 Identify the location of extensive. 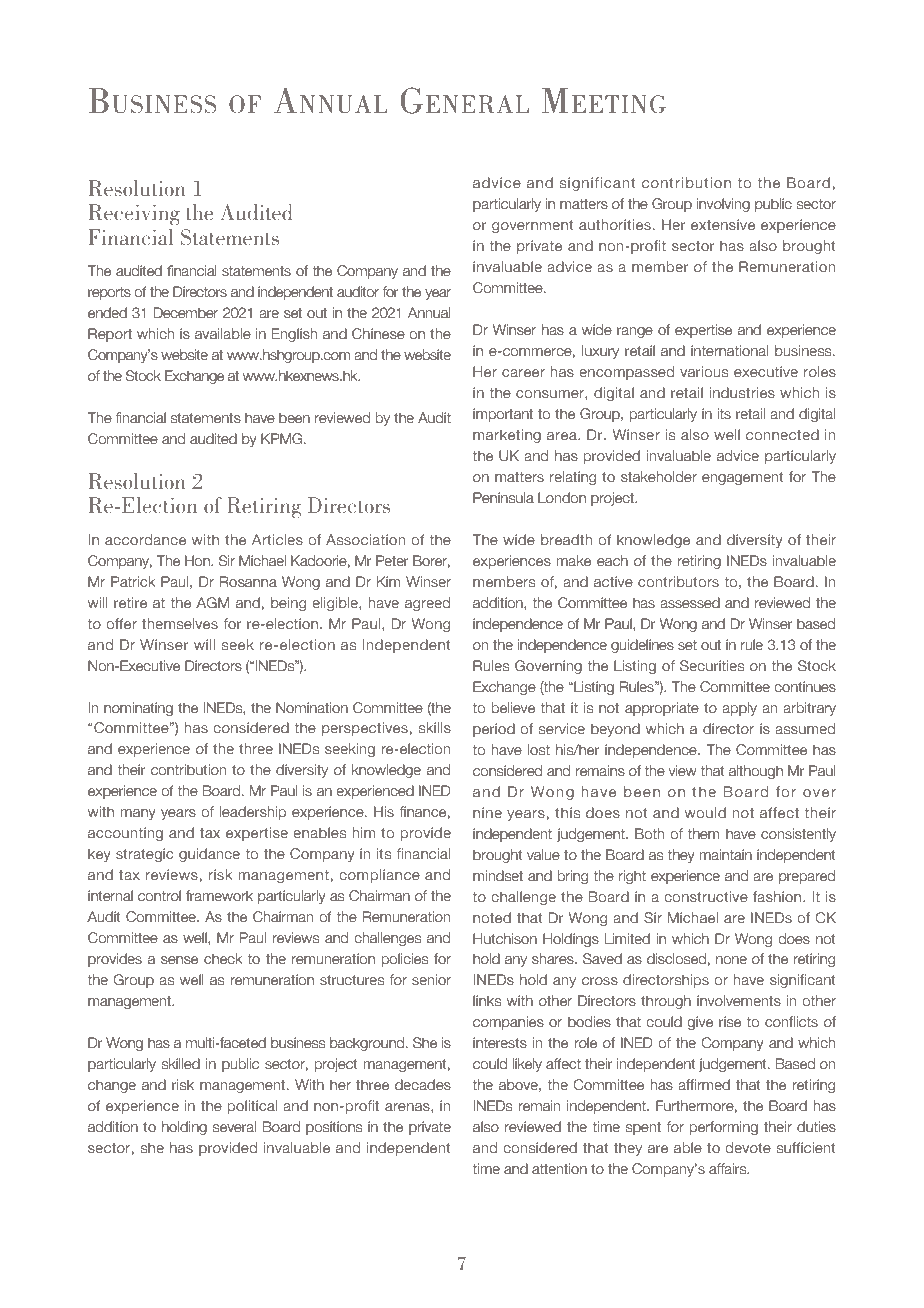
(723, 225).
